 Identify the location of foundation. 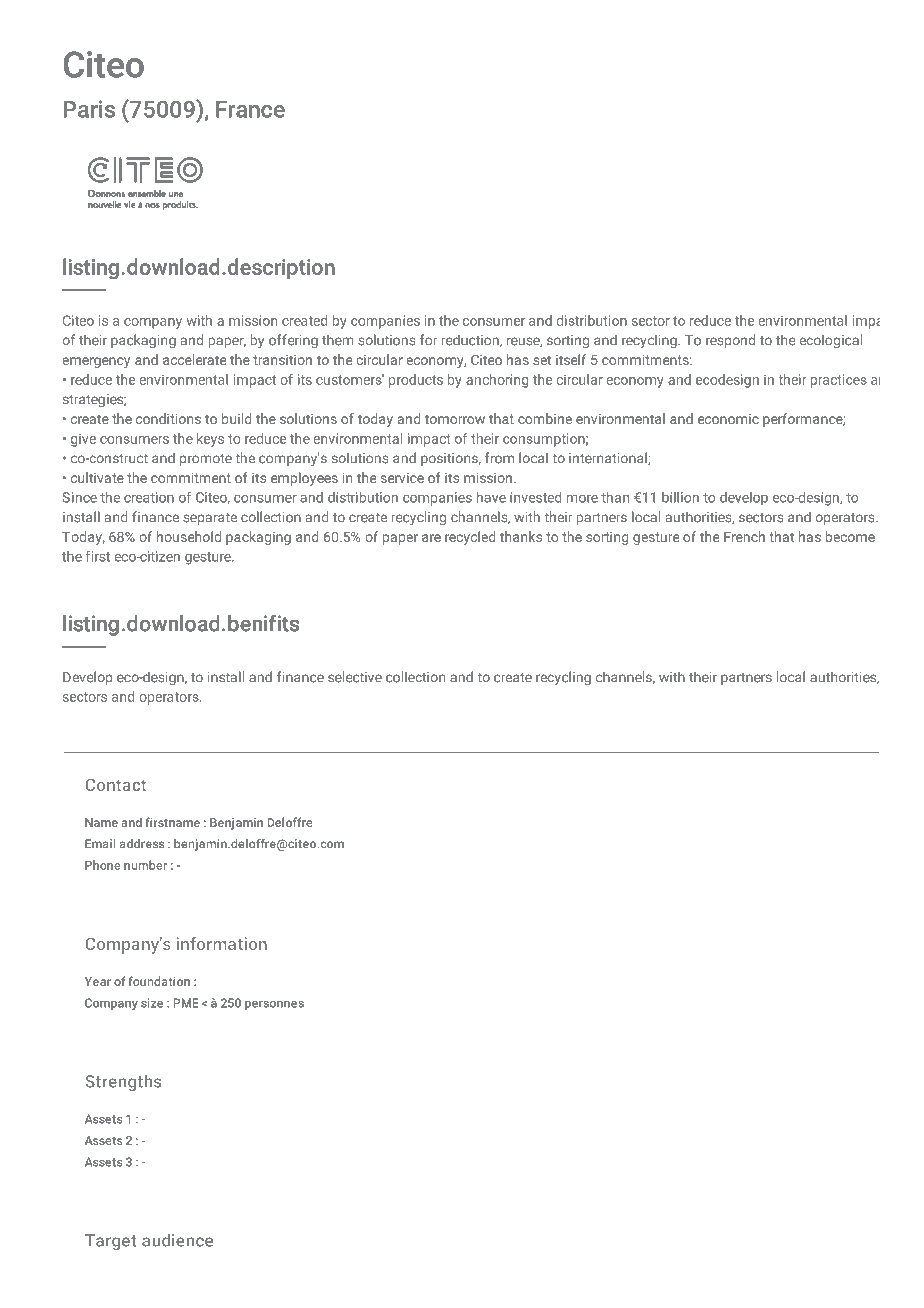
(159, 981).
